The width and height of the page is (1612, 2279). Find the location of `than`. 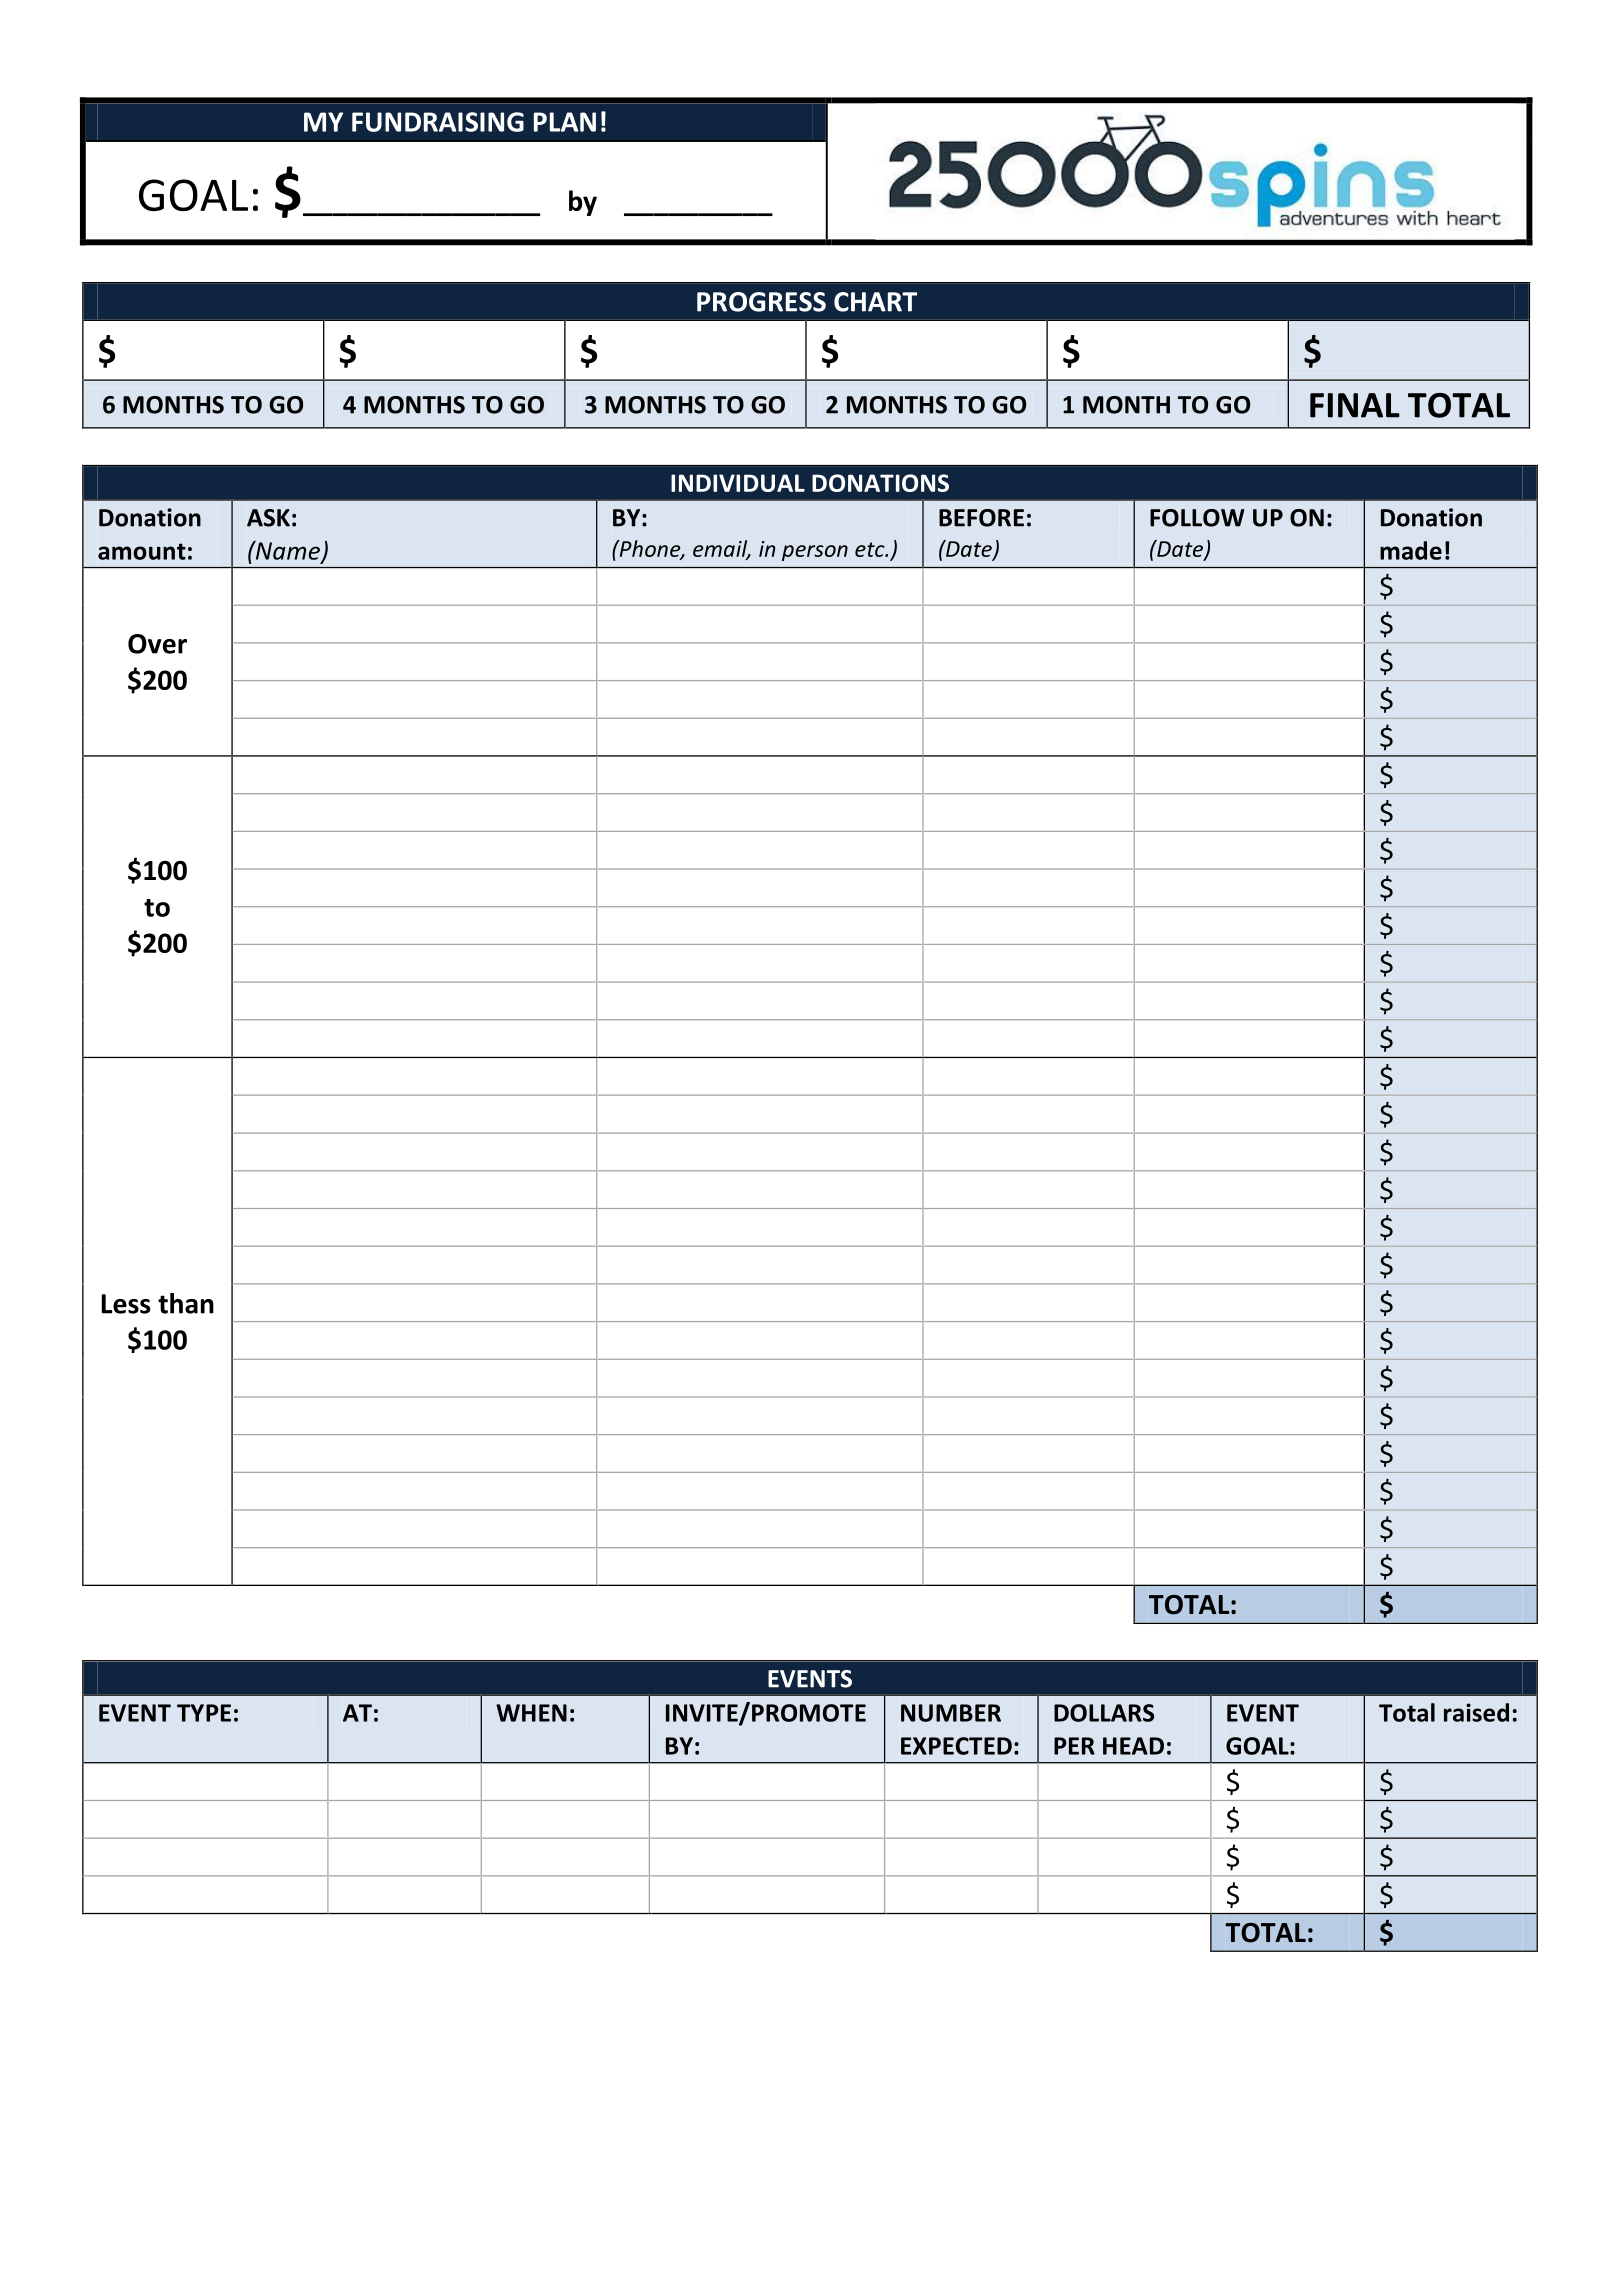

than is located at coordinates (186, 1303).
